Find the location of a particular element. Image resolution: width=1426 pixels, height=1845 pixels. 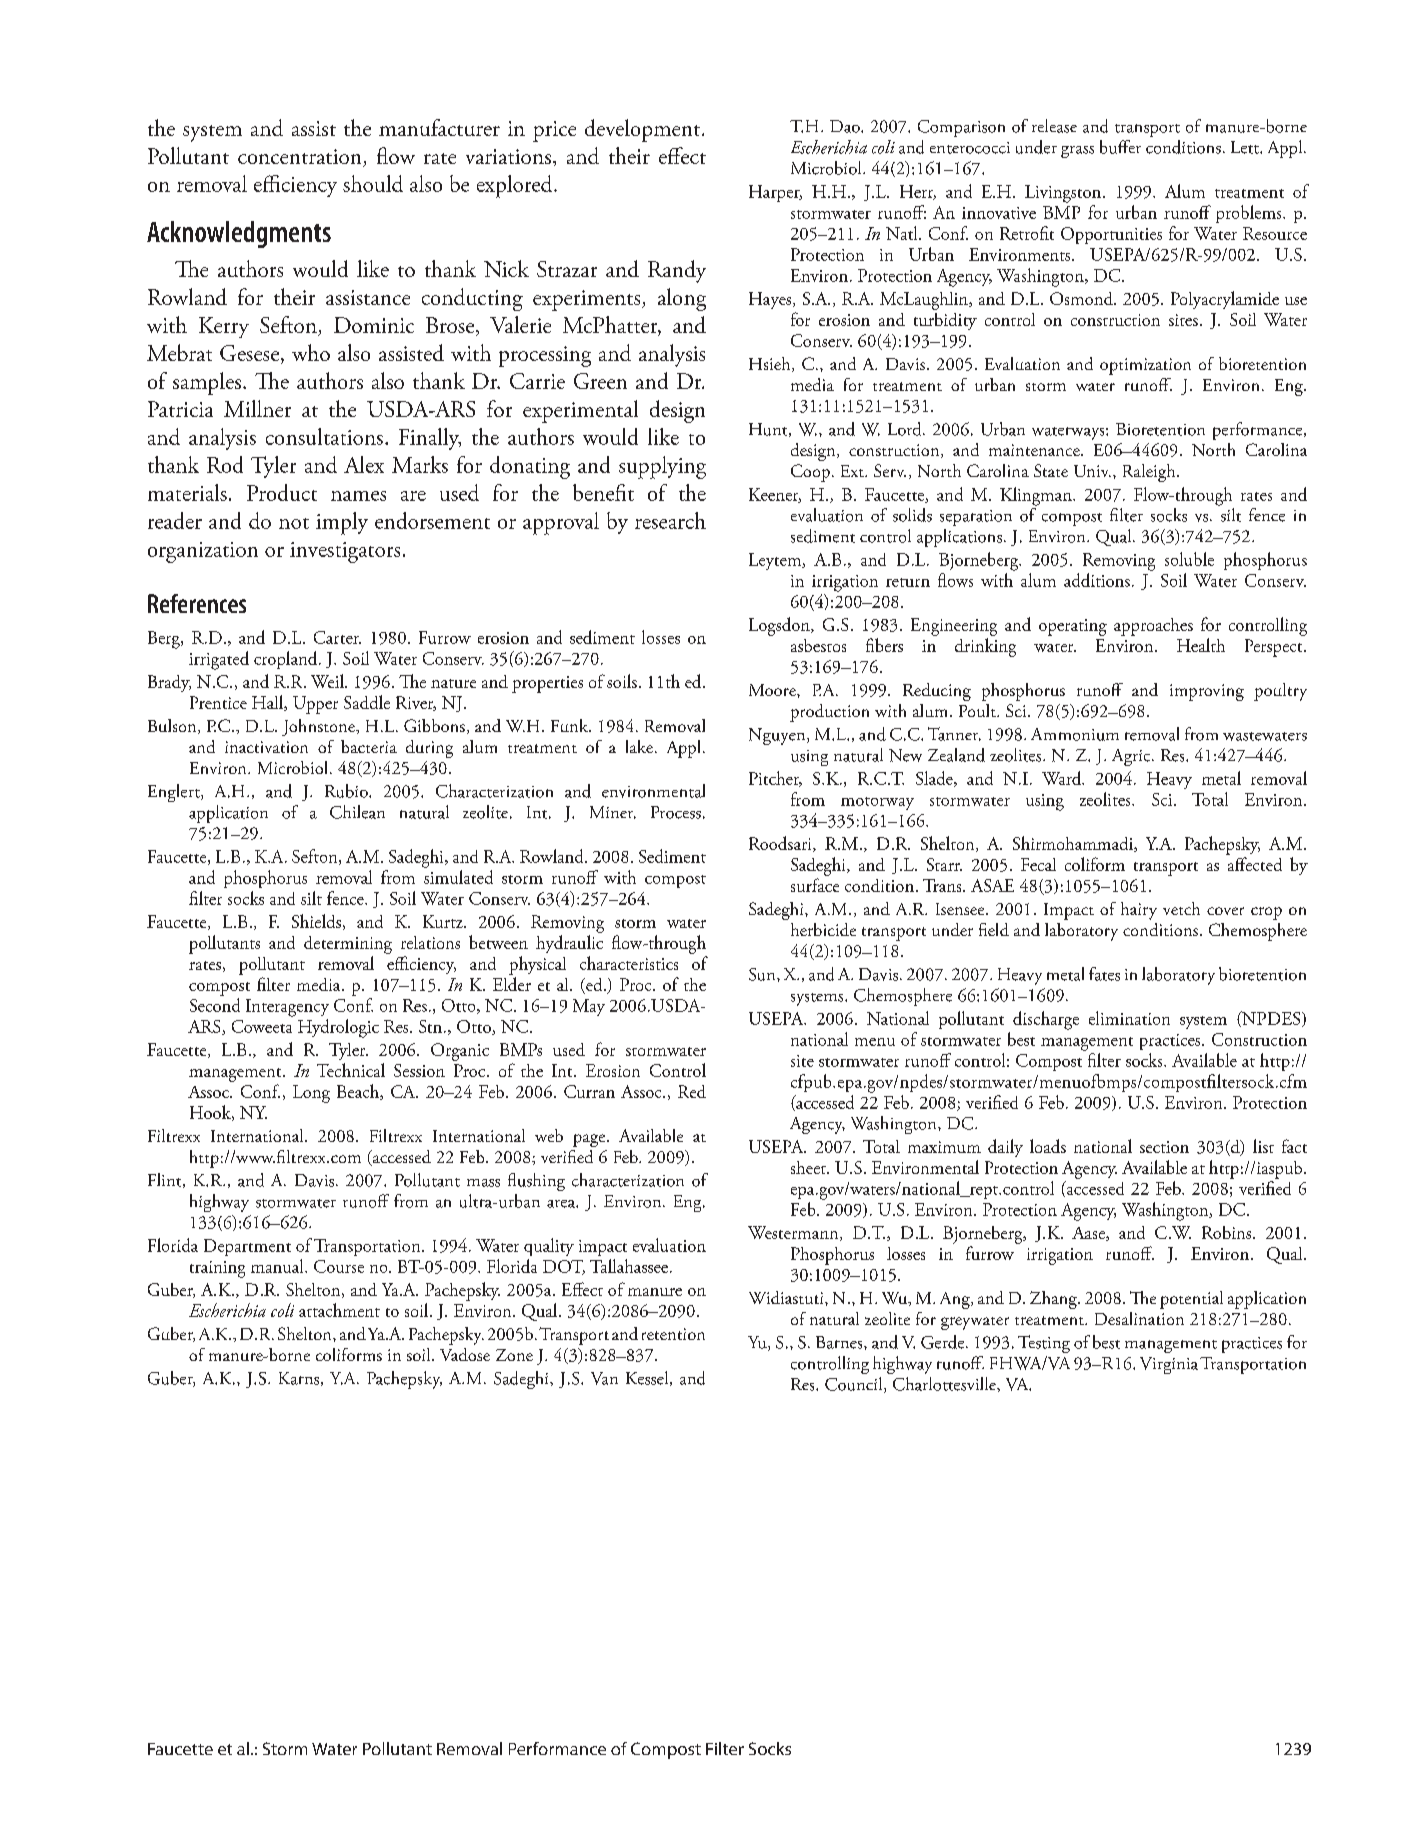

Raleigh is located at coordinates (1150, 473).
